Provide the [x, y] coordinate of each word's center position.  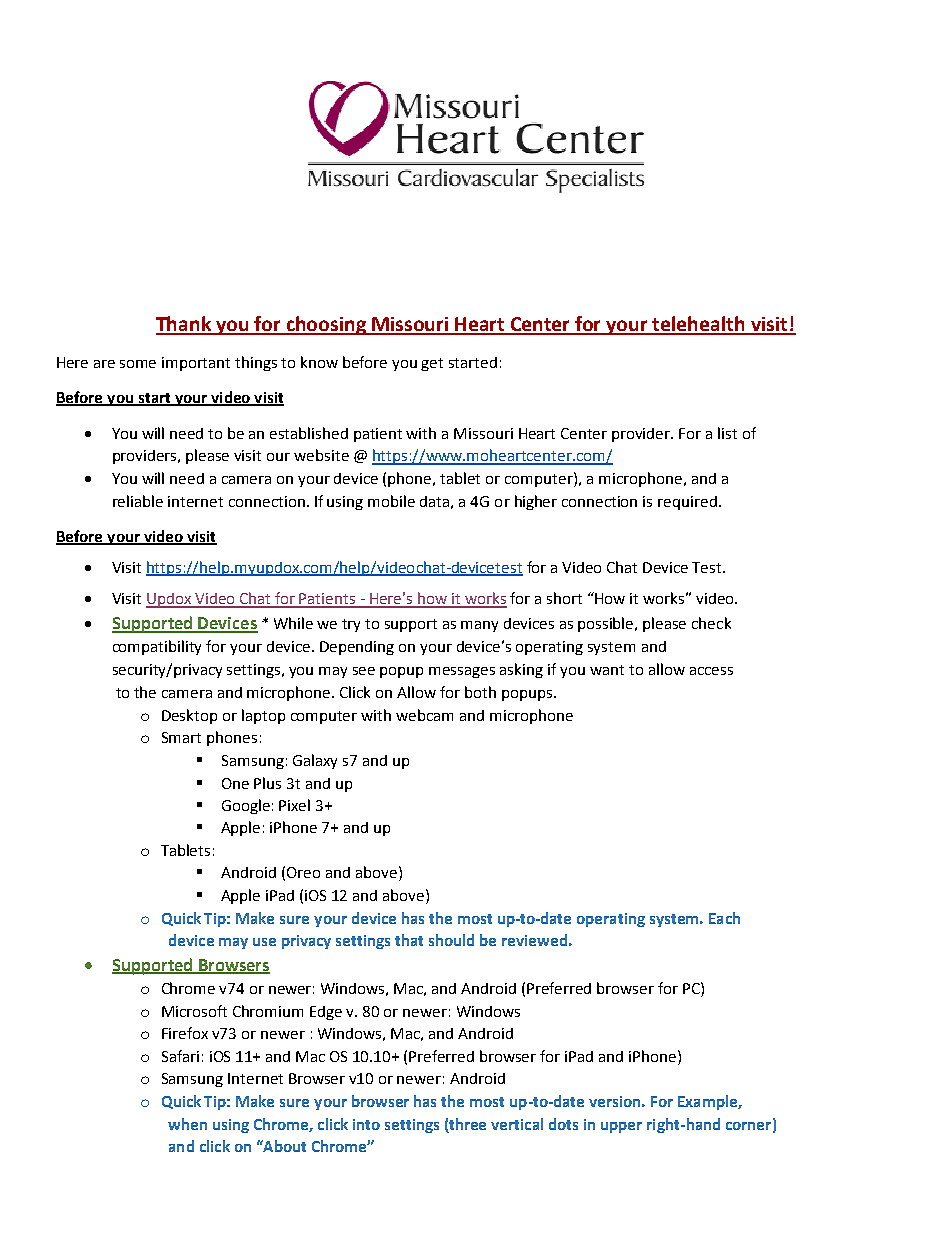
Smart [181, 737]
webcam [424, 715]
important [196, 364]
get [432, 364]
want [607, 670]
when [187, 1124]
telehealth [699, 325]
